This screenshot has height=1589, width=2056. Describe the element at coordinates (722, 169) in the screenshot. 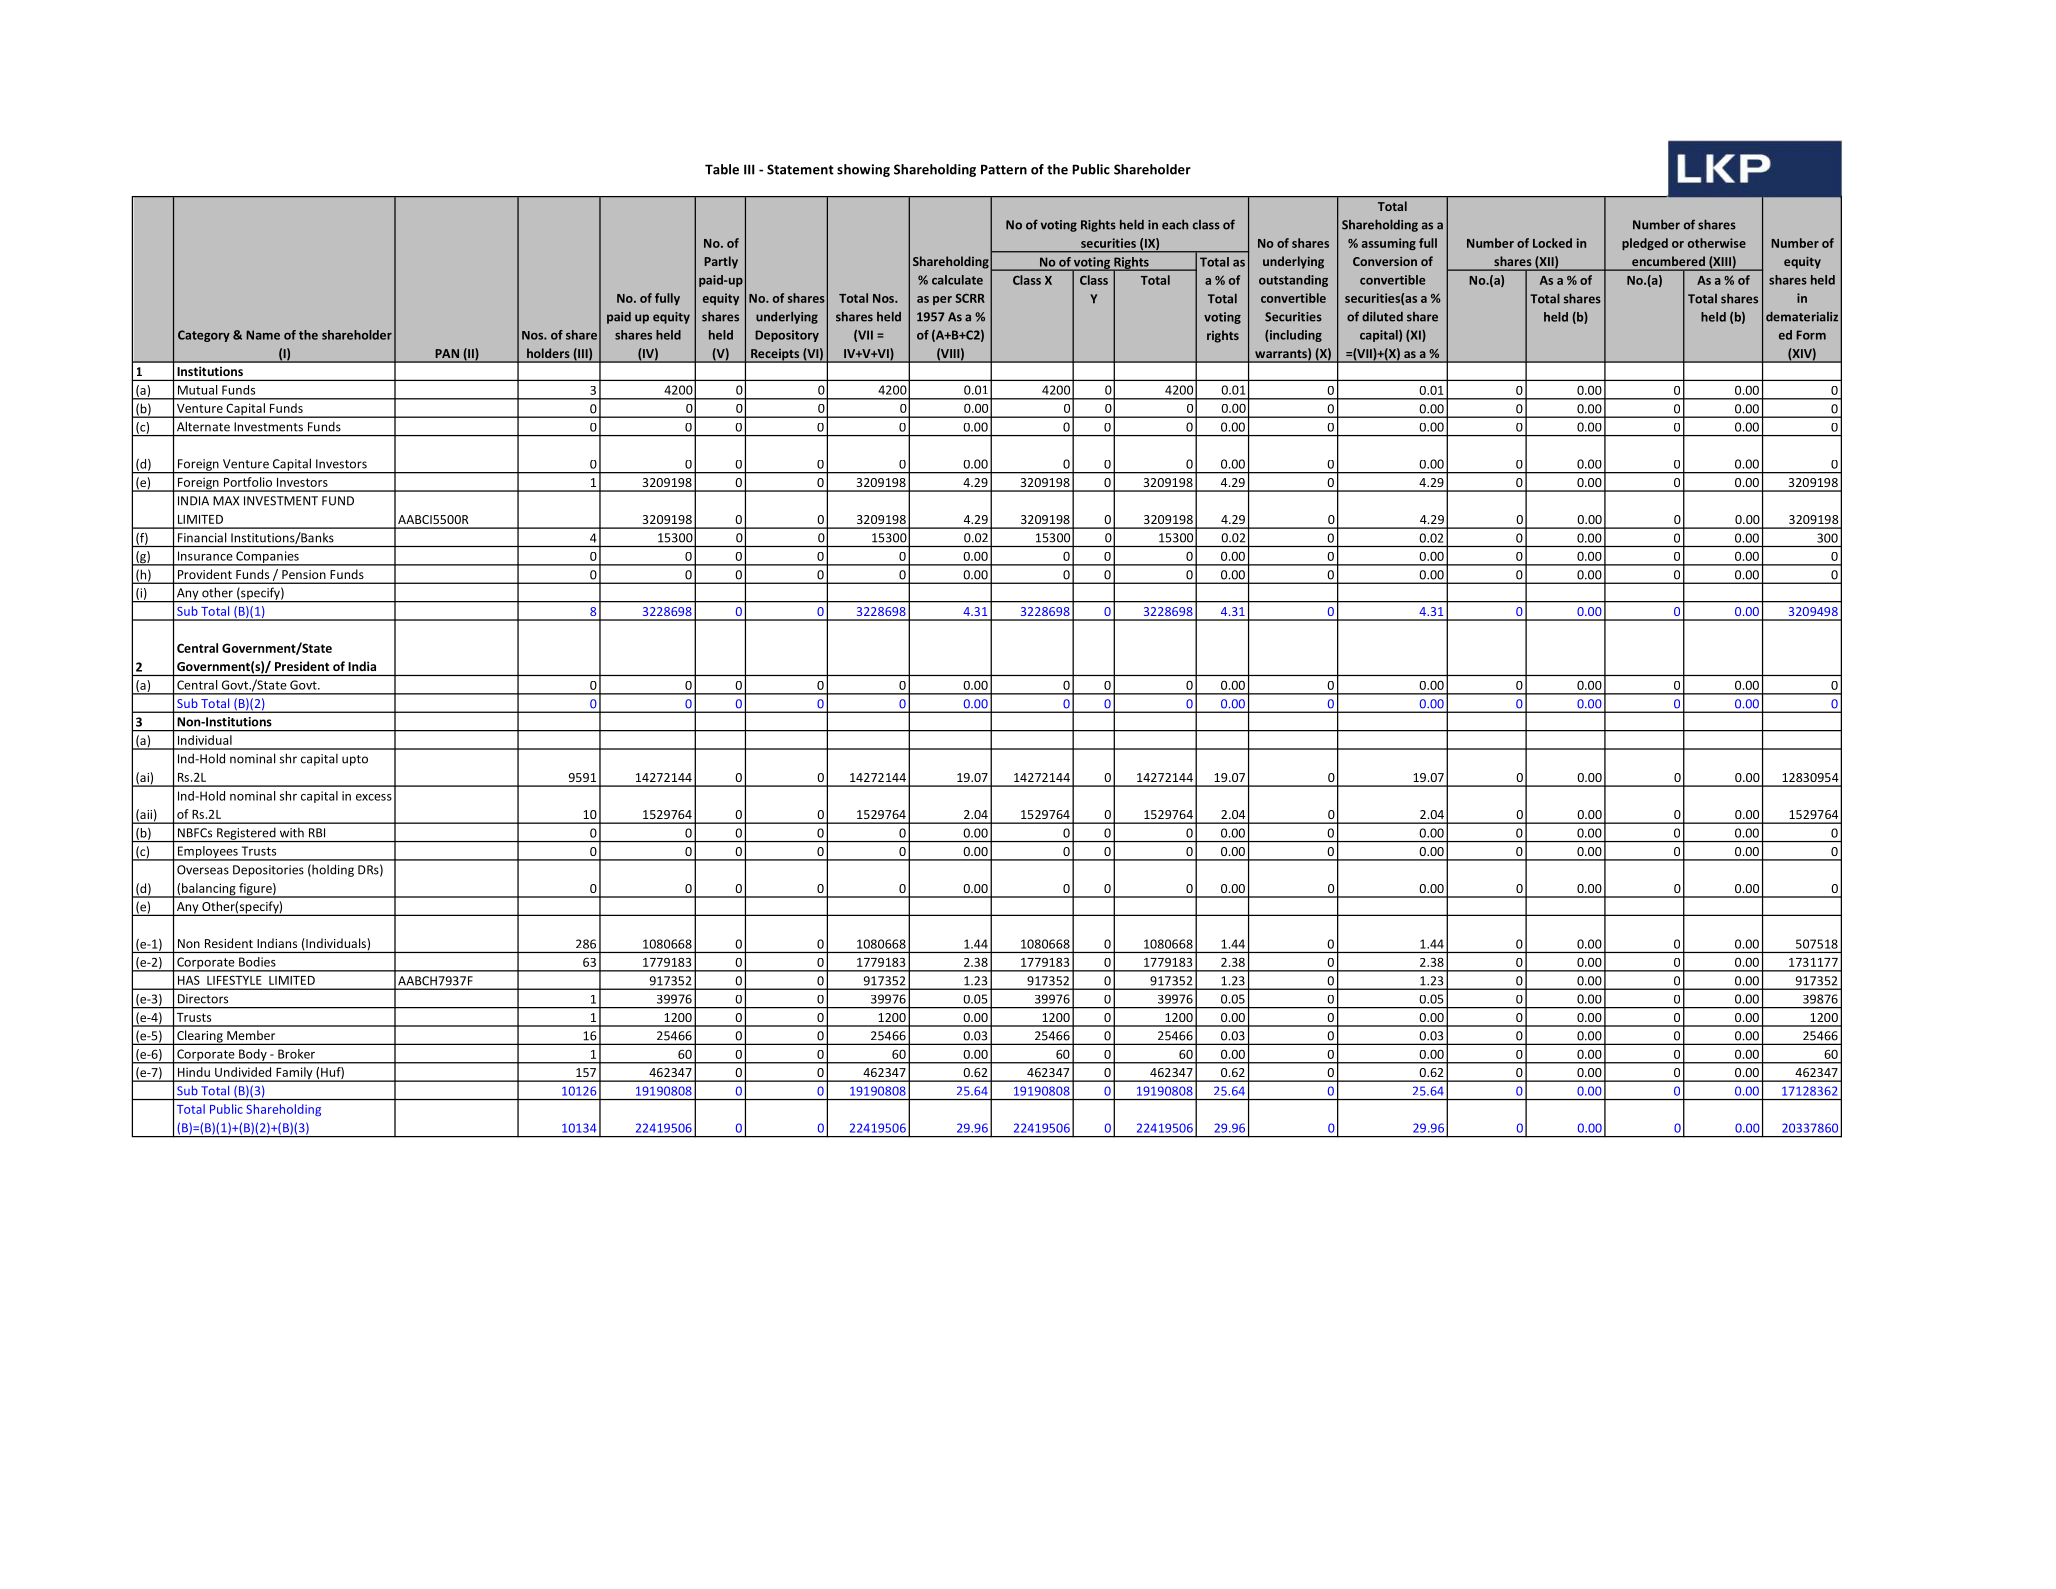

I see `Table` at that location.
